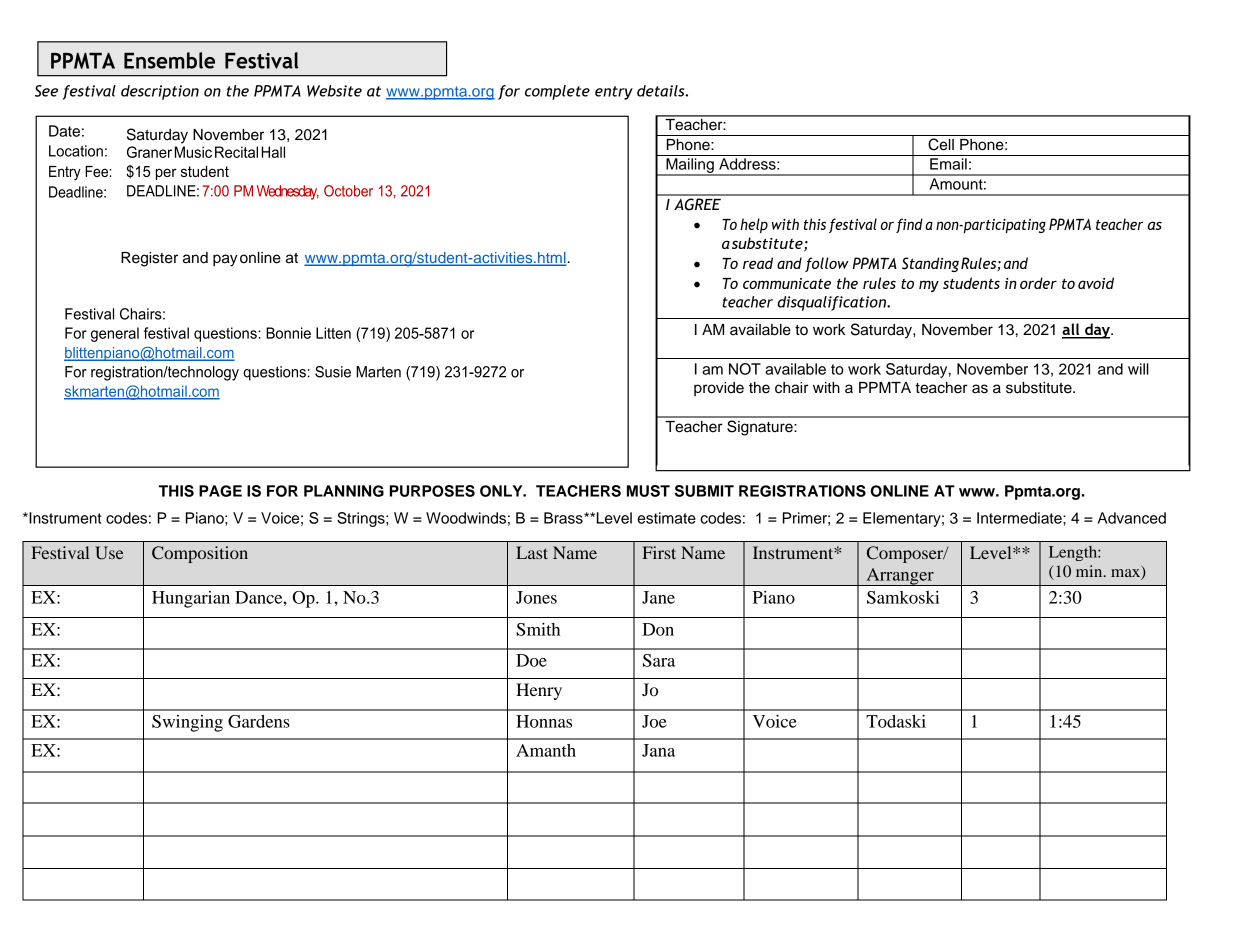  I want to click on description, so click(160, 92).
